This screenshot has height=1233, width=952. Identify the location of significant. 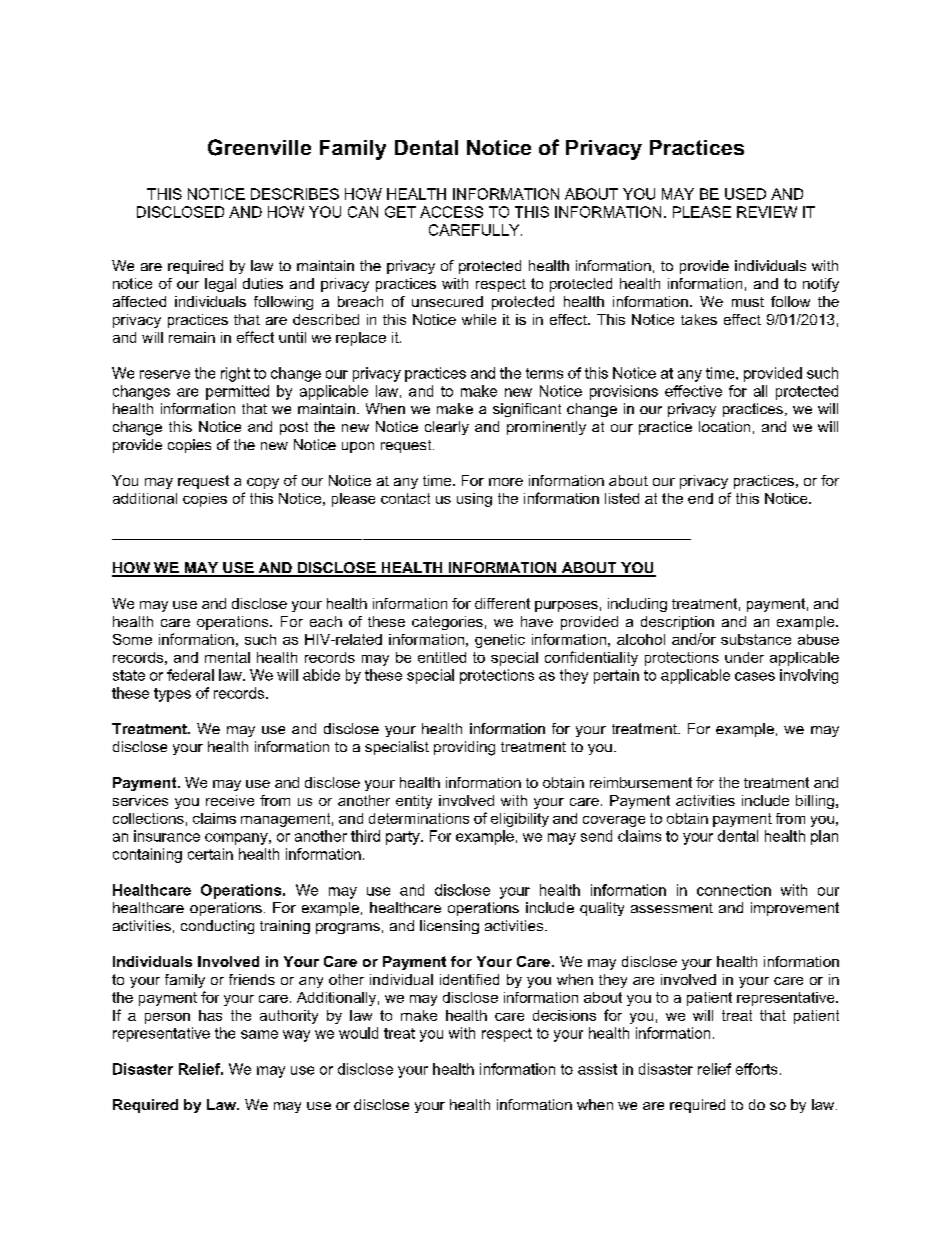
(527, 410).
